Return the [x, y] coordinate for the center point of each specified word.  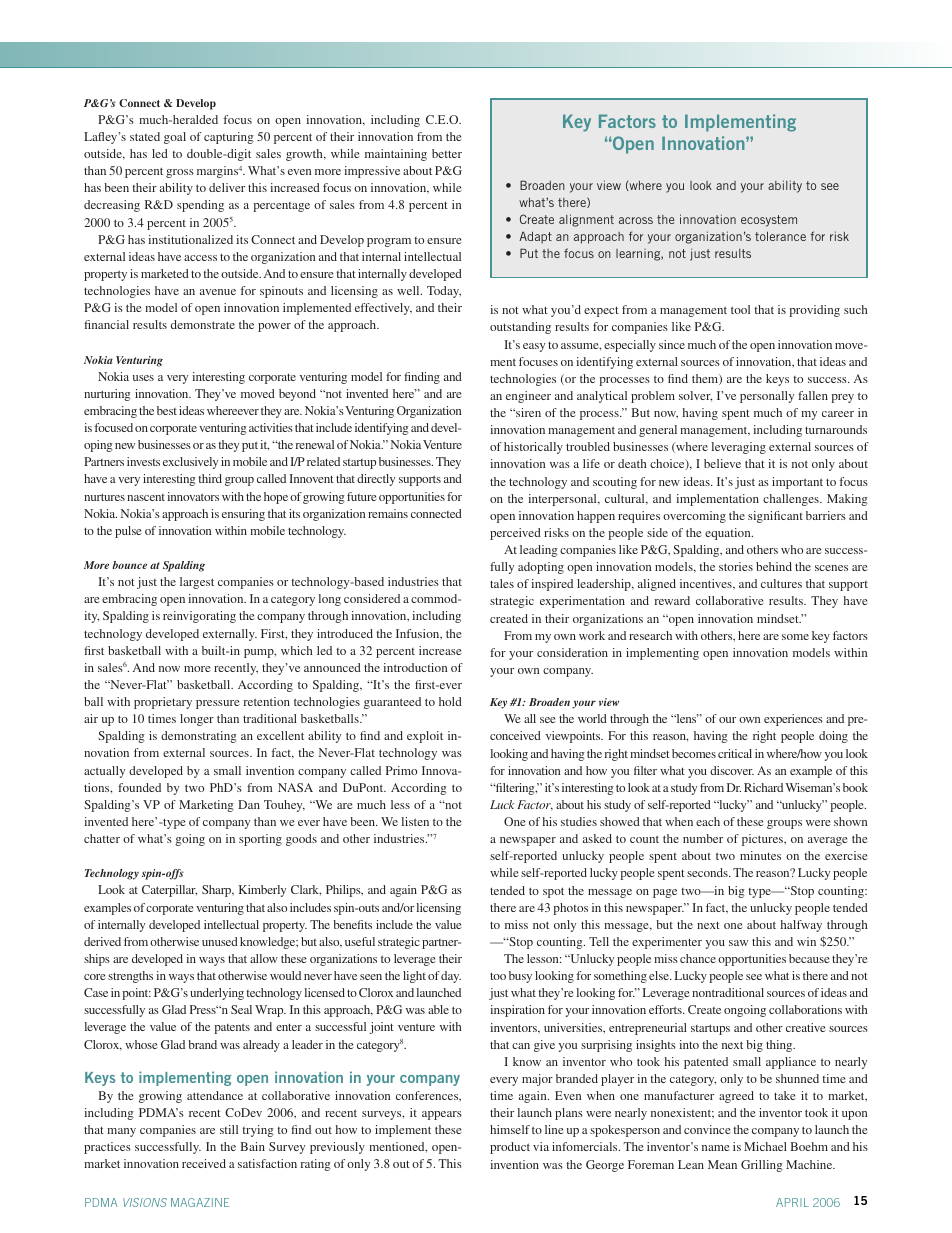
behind [774, 566]
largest [197, 583]
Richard [763, 787]
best [167, 410]
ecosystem [769, 221]
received [204, 1163]
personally [767, 397]
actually [104, 772]
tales [502, 583]
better [447, 153]
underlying [217, 994]
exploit [425, 737]
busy [520, 977]
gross [180, 173]
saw [738, 943]
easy [534, 347]
